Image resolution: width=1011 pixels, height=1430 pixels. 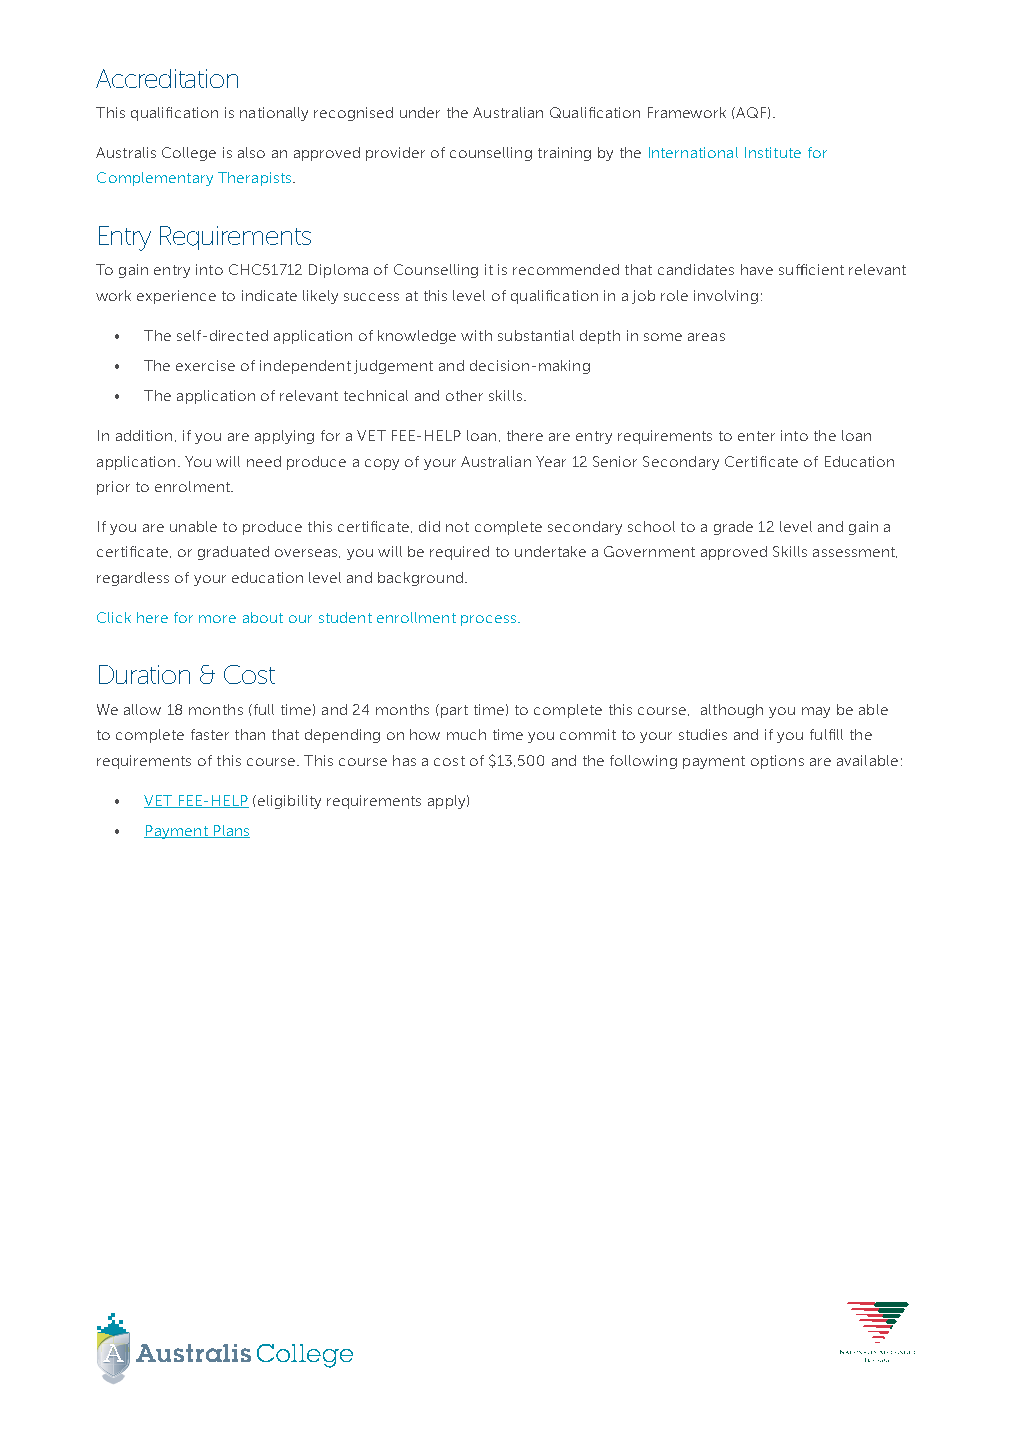 What do you see at coordinates (230, 831) in the image?
I see `Plans` at bounding box center [230, 831].
